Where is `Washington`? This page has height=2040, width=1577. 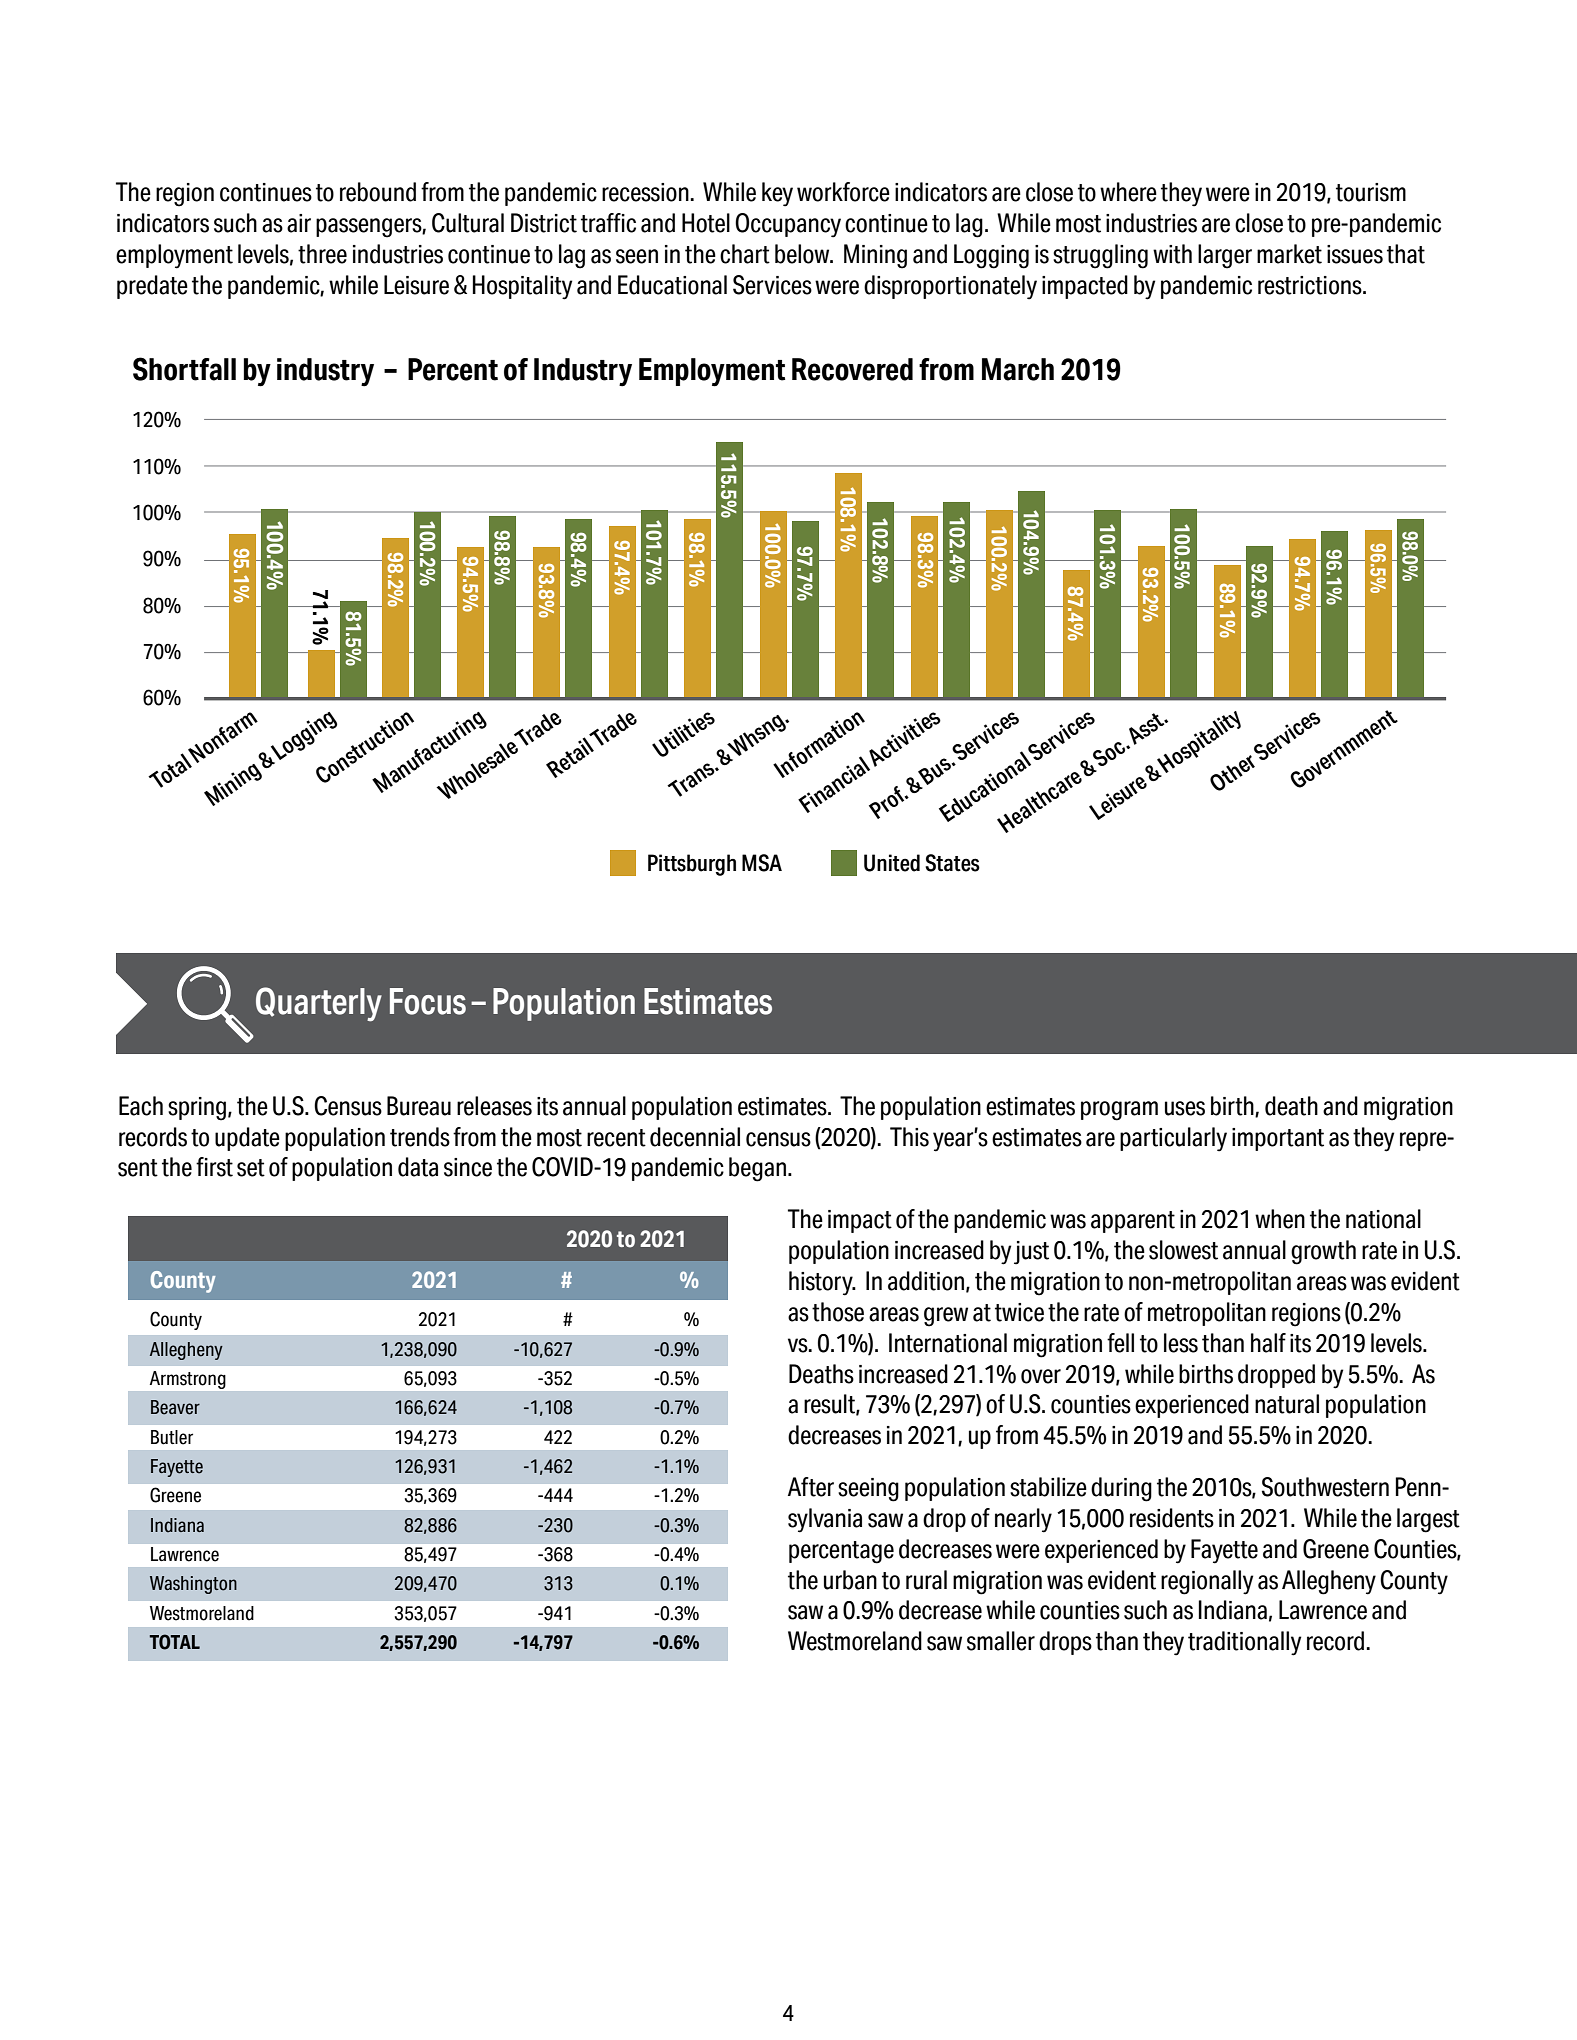 Washington is located at coordinates (193, 1585).
